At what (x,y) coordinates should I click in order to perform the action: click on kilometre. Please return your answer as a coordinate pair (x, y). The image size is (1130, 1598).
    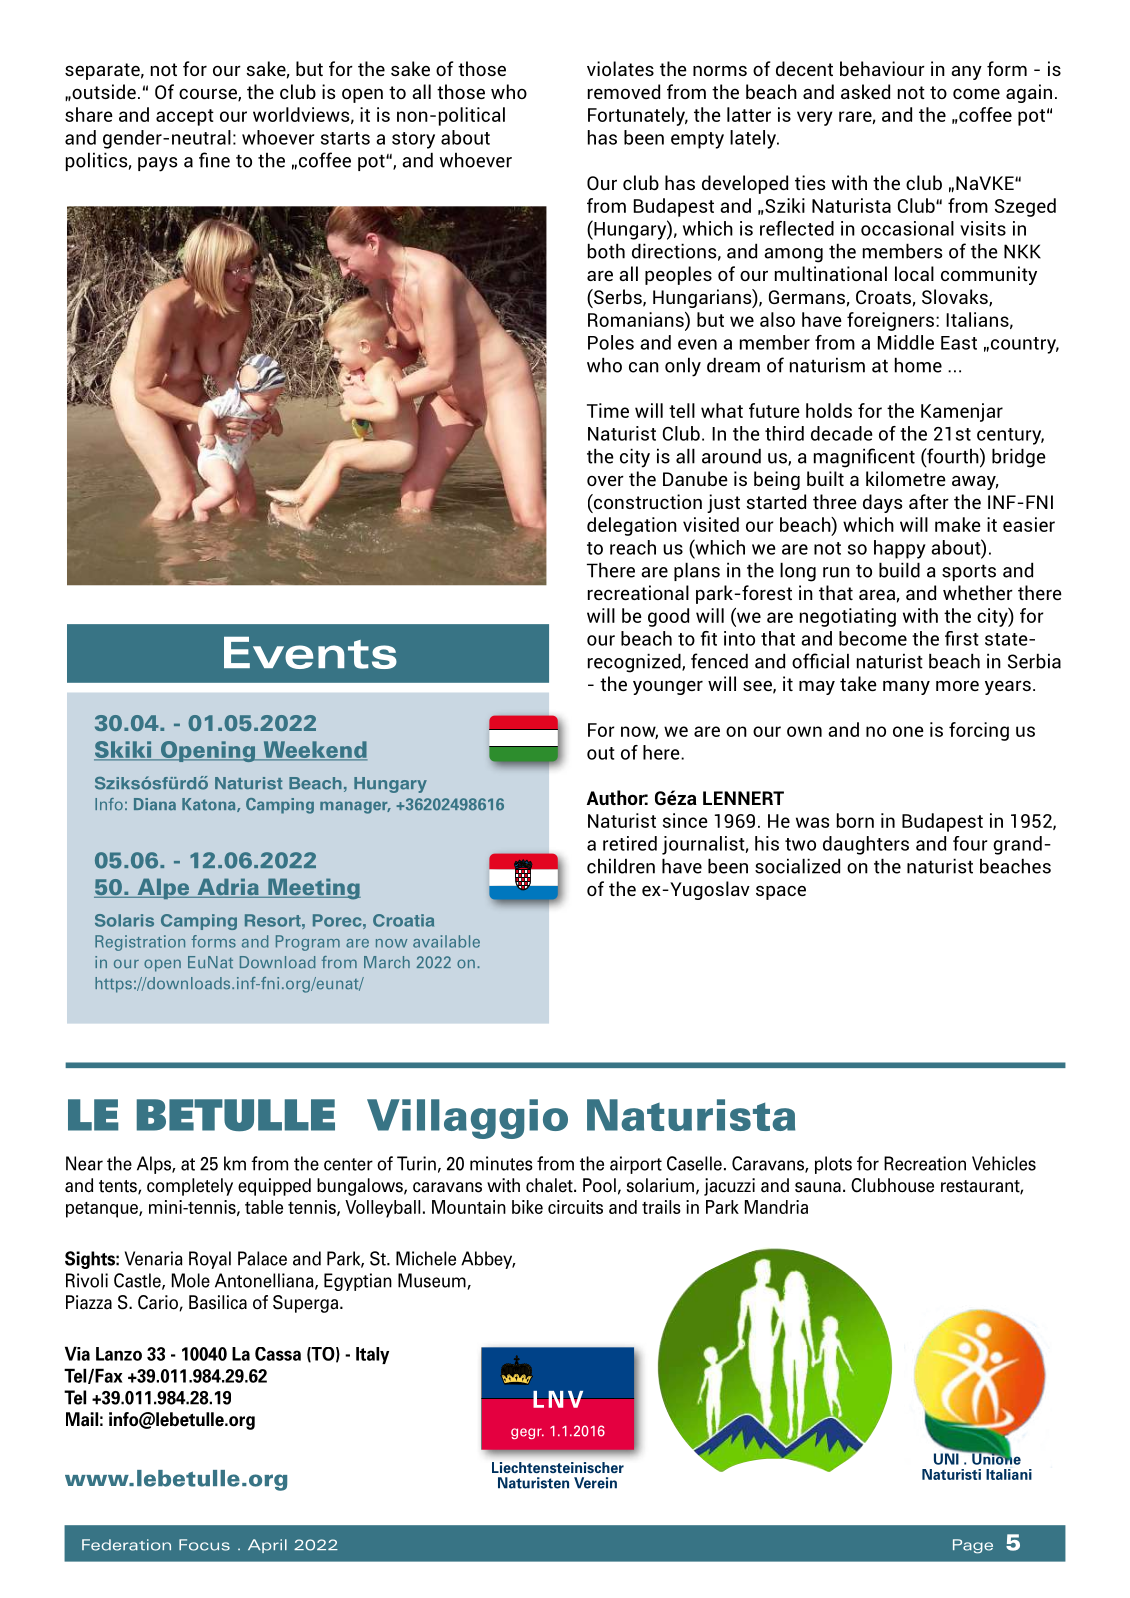
    Looking at the image, I should click on (906, 478).
